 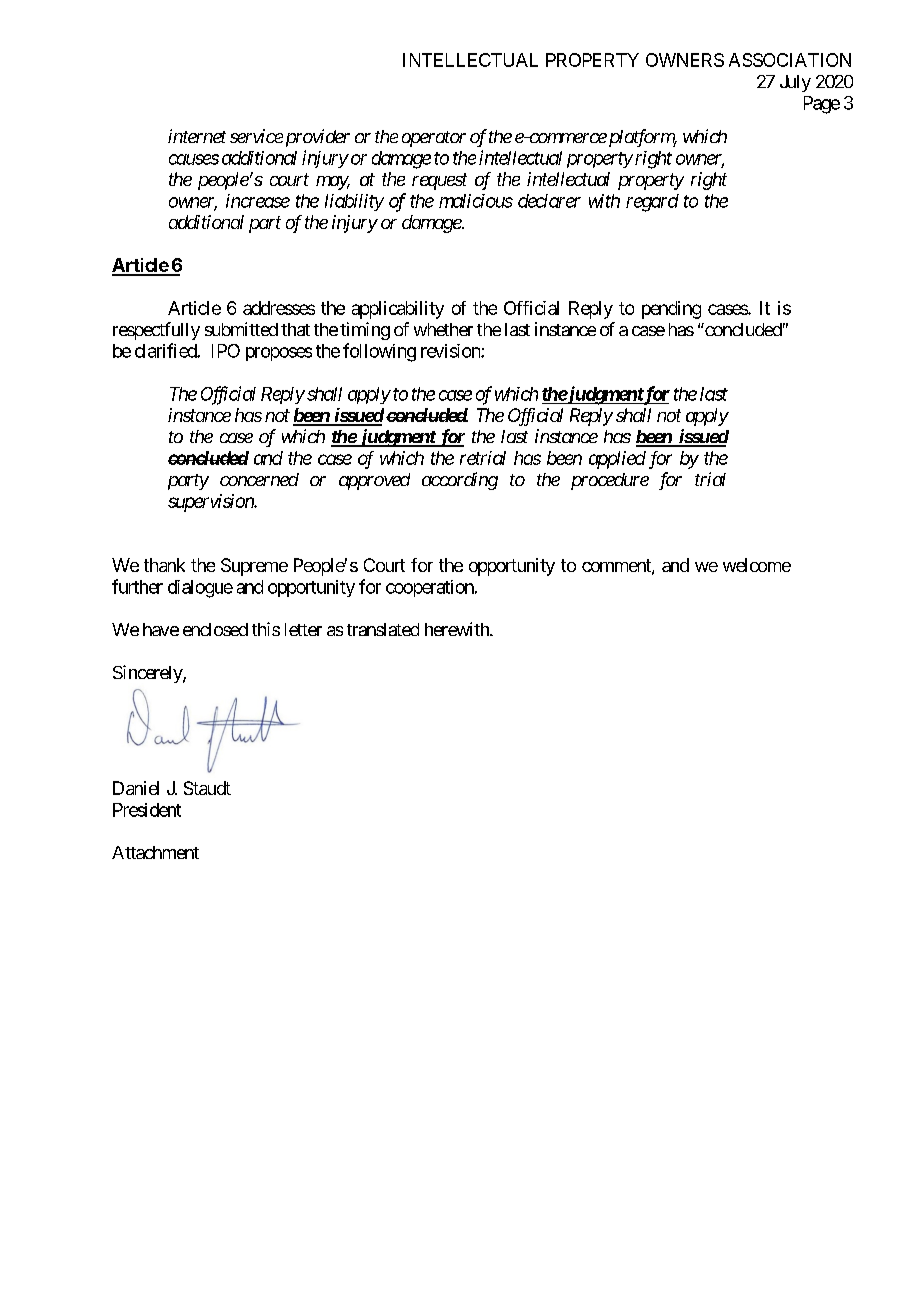 What do you see at coordinates (383, 629) in the screenshot?
I see `translated` at bounding box center [383, 629].
